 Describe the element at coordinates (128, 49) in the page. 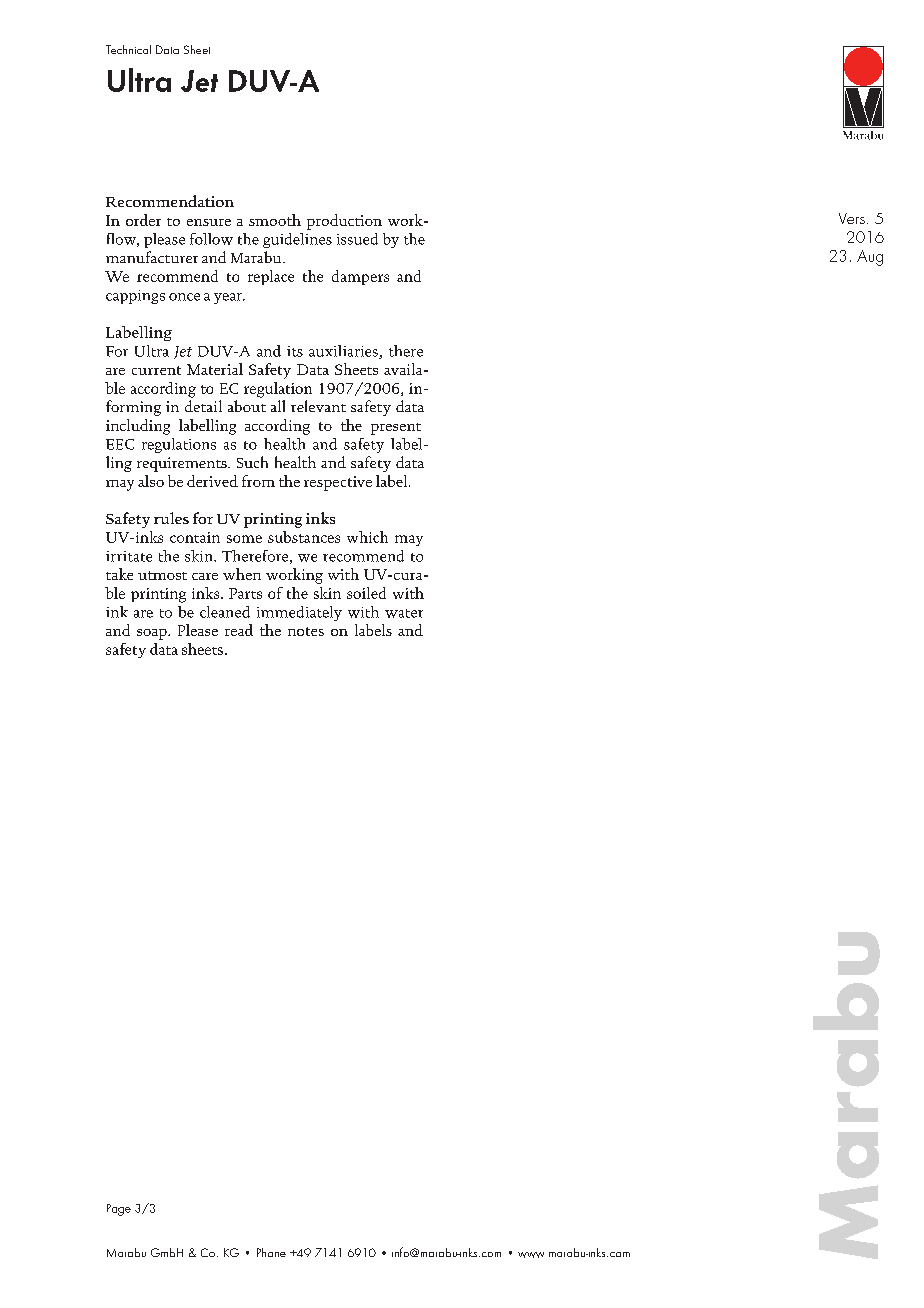

I see `Technical` at that location.
